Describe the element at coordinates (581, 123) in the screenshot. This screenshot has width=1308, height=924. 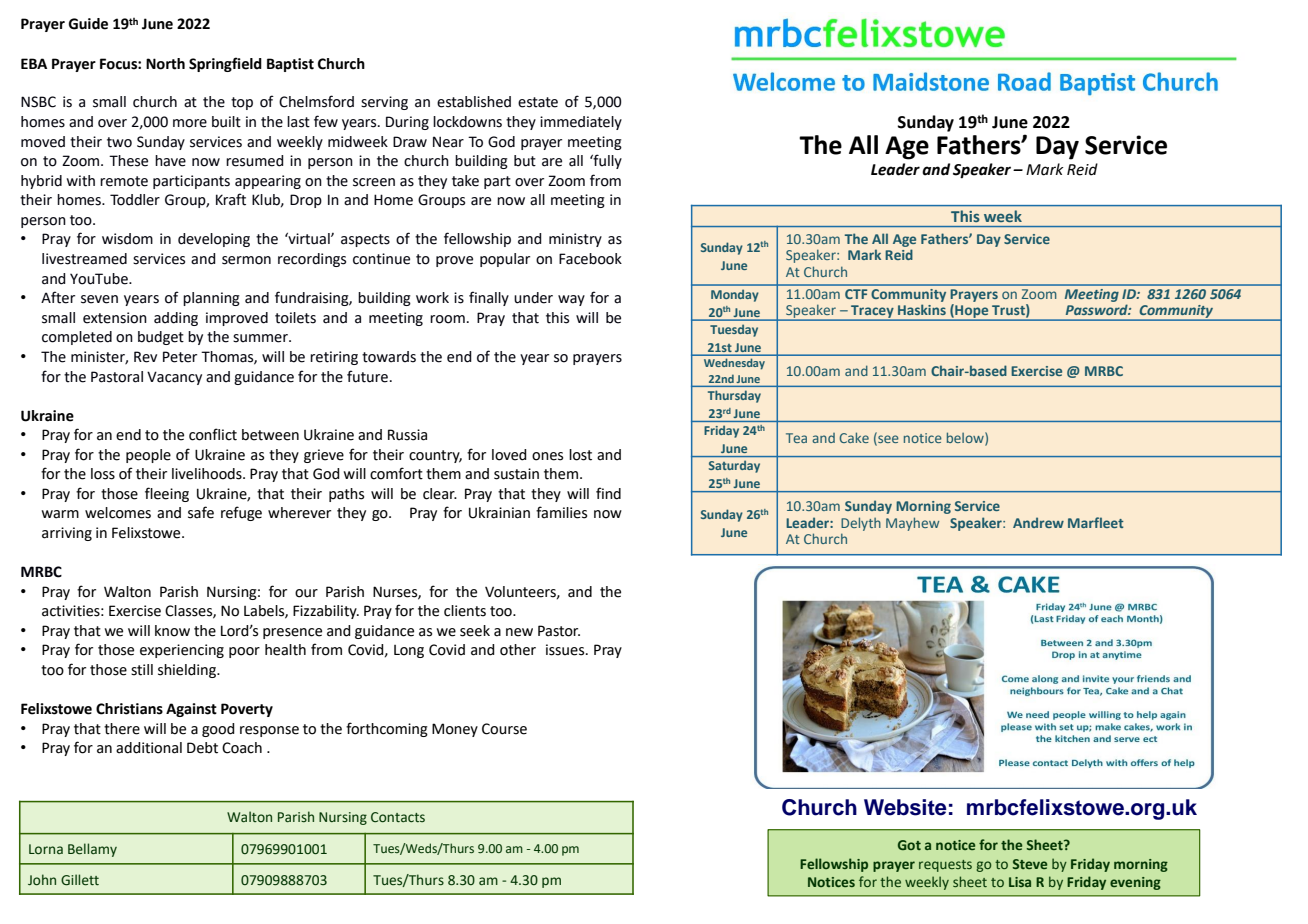
I see `immediately` at that location.
